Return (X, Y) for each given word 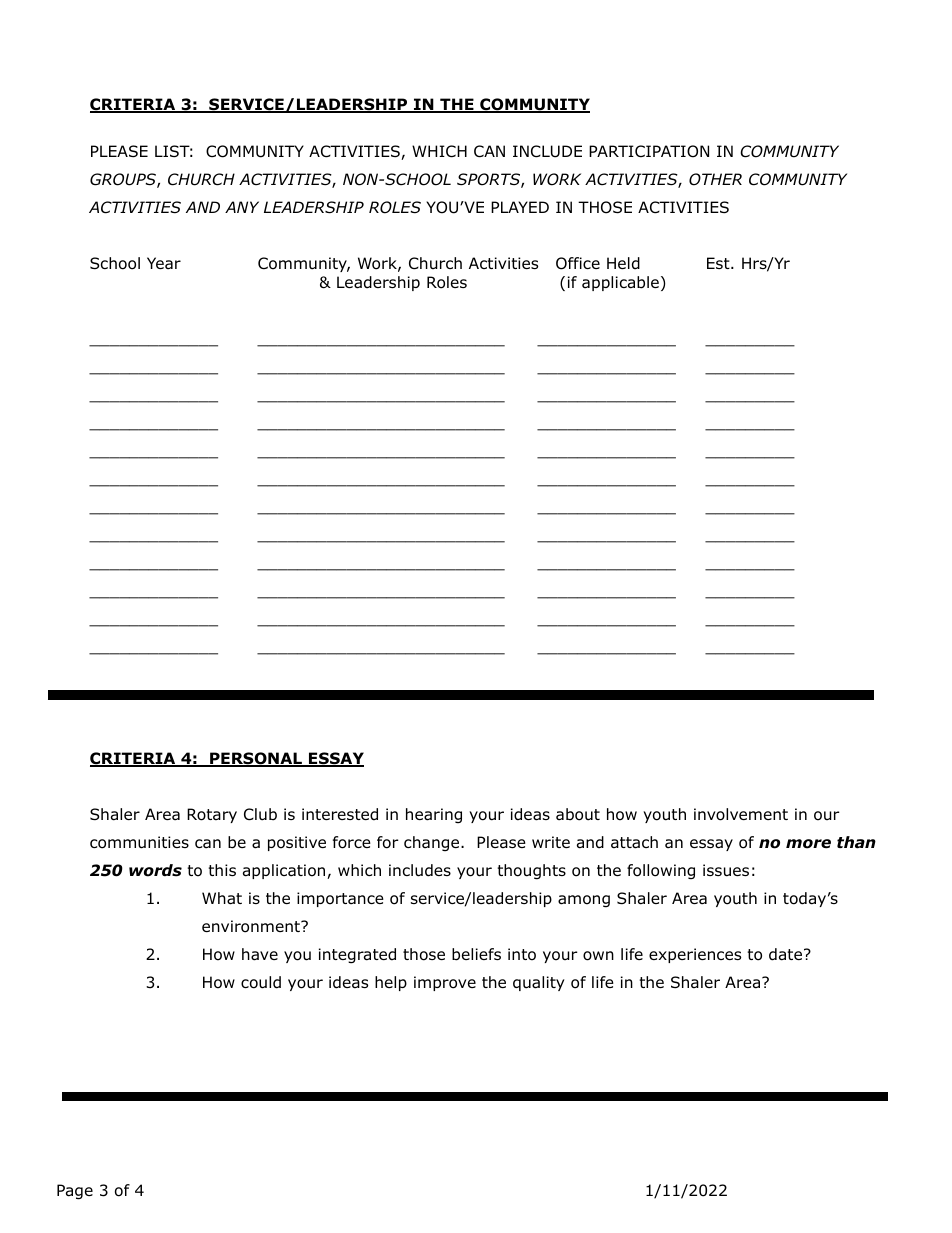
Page (75, 1192)
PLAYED (520, 207)
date (787, 954)
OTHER (715, 179)
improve (445, 983)
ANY (242, 207)
